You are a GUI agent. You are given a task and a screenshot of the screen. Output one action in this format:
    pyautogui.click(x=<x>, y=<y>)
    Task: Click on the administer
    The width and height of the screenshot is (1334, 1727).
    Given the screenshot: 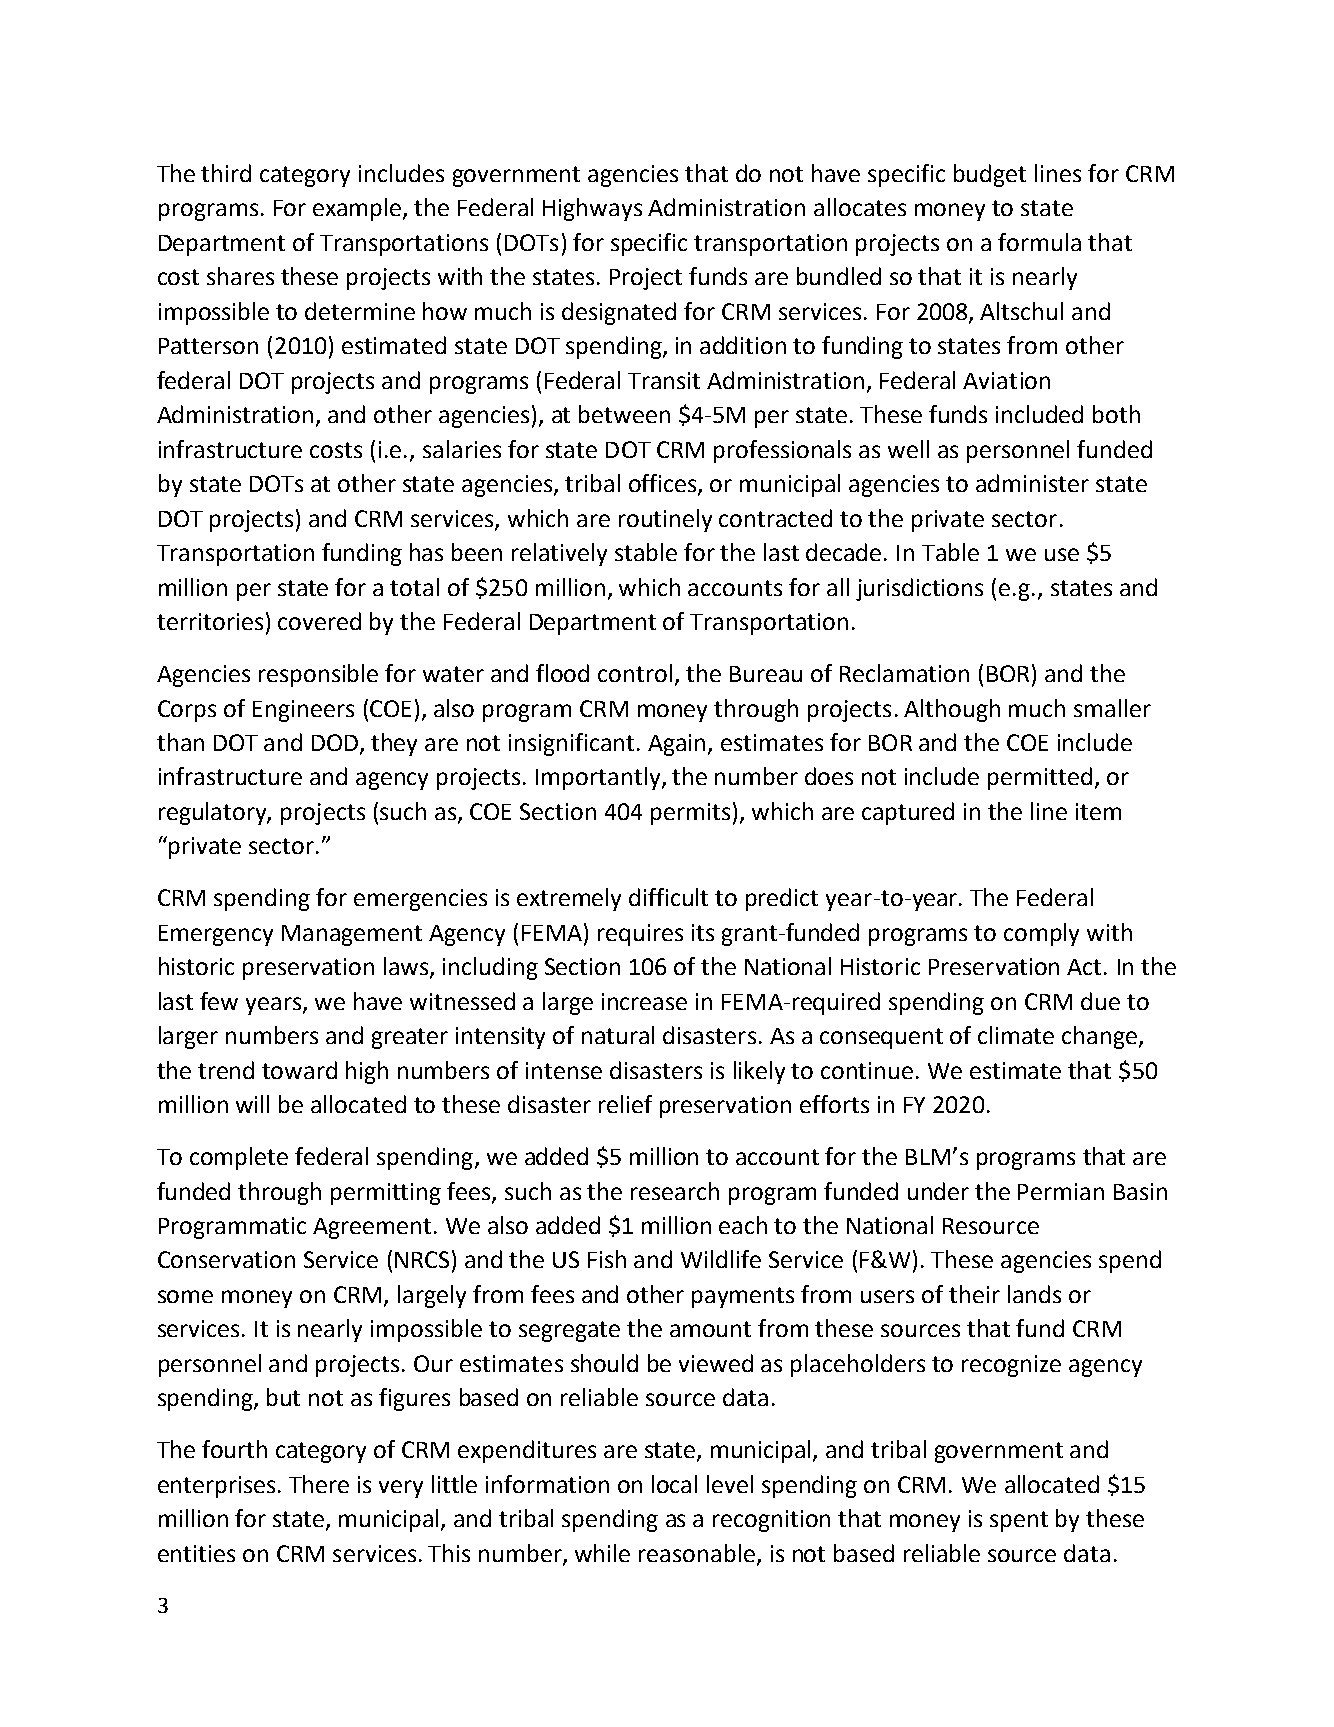 What is the action you would take?
    pyautogui.click(x=1032, y=483)
